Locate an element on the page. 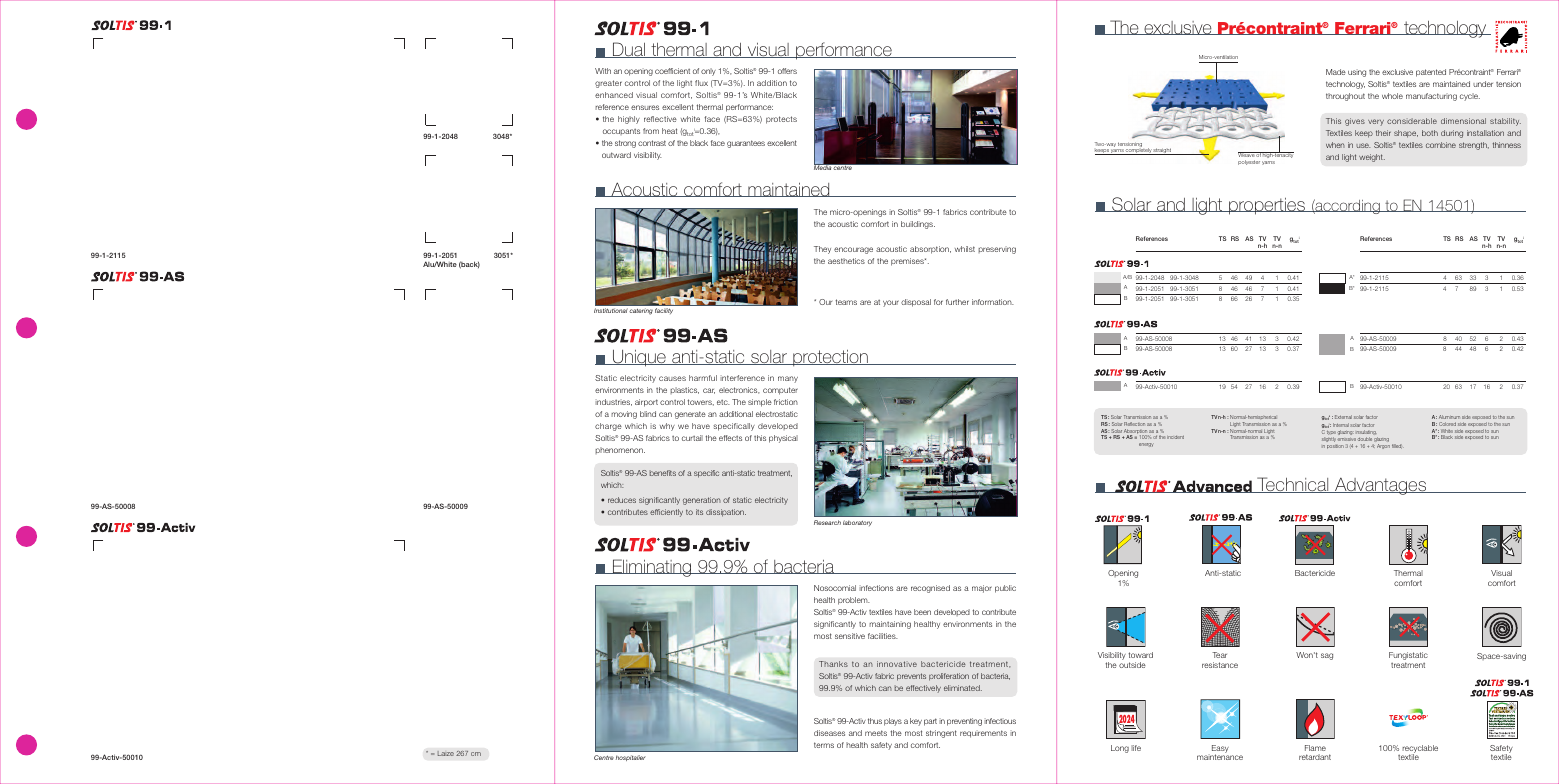 The width and height of the page is (1559, 784). infectious is located at coordinates (1000, 721).
